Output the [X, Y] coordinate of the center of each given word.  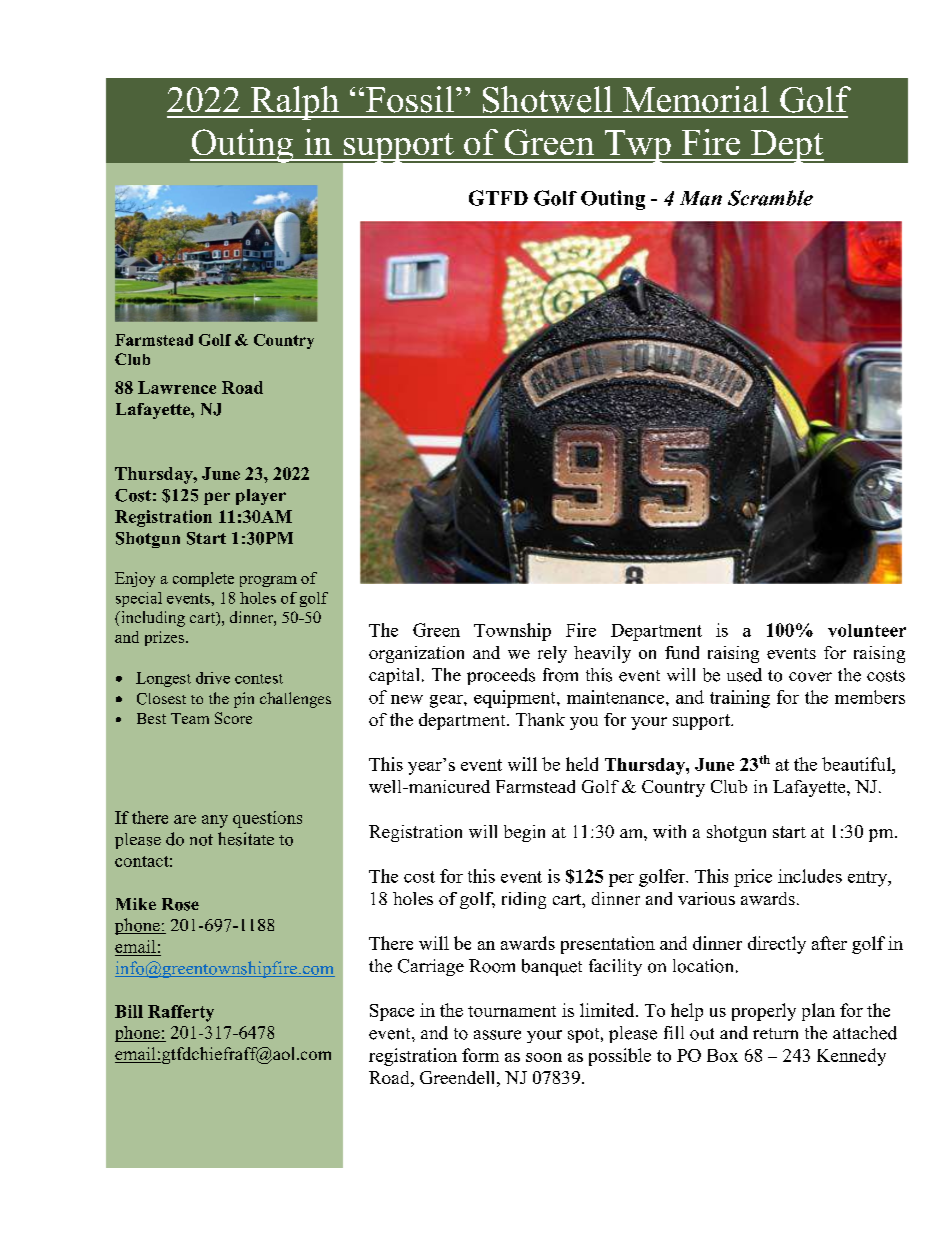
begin [524, 833]
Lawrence [177, 387]
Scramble [770, 198]
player [261, 497]
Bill [129, 1011]
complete [203, 579]
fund [682, 652]
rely [552, 654]
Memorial [696, 99]
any [215, 821]
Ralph [295, 103]
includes [810, 876]
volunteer [867, 630]
